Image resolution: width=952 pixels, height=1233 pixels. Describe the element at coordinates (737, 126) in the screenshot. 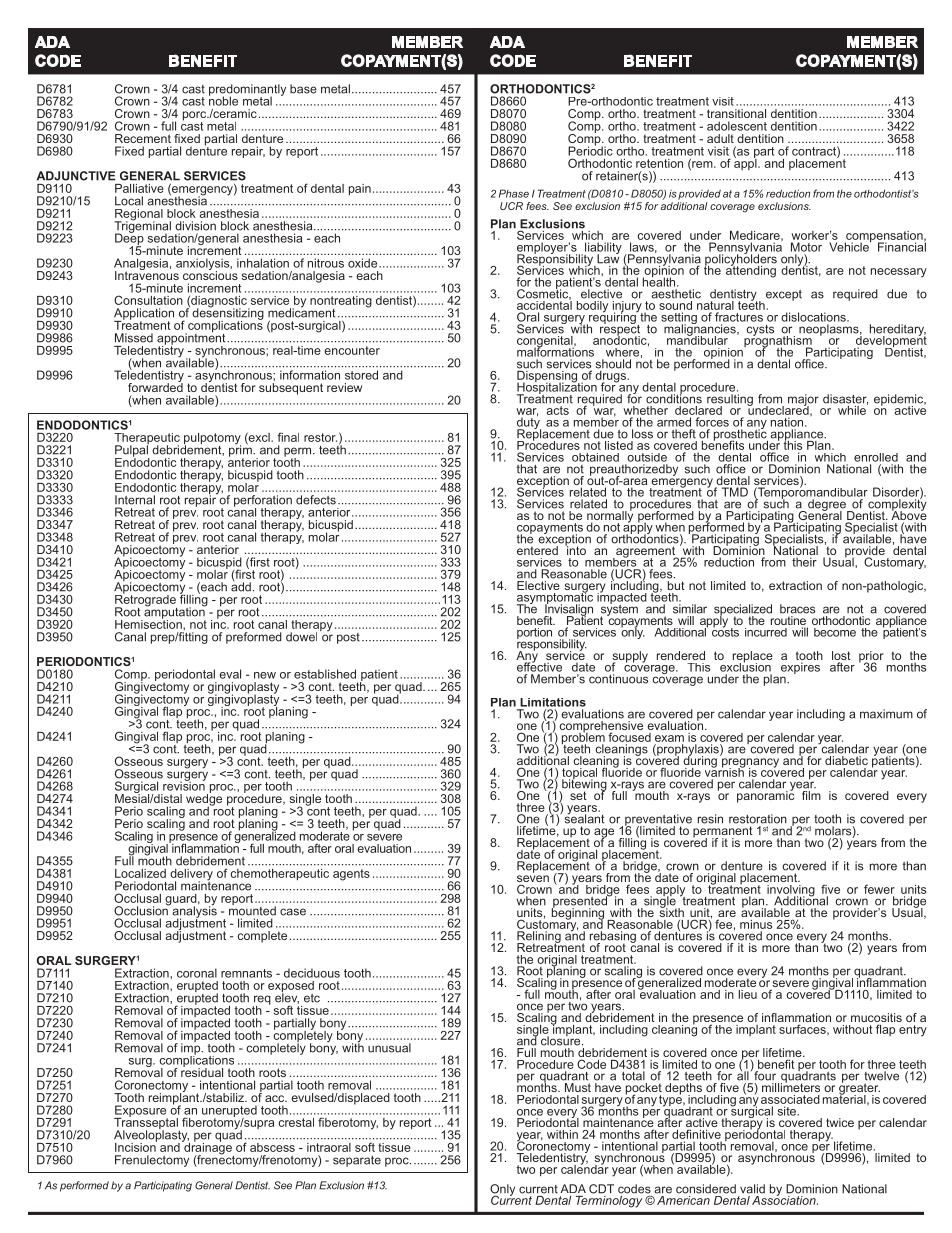

I see `adolescent` at that location.
